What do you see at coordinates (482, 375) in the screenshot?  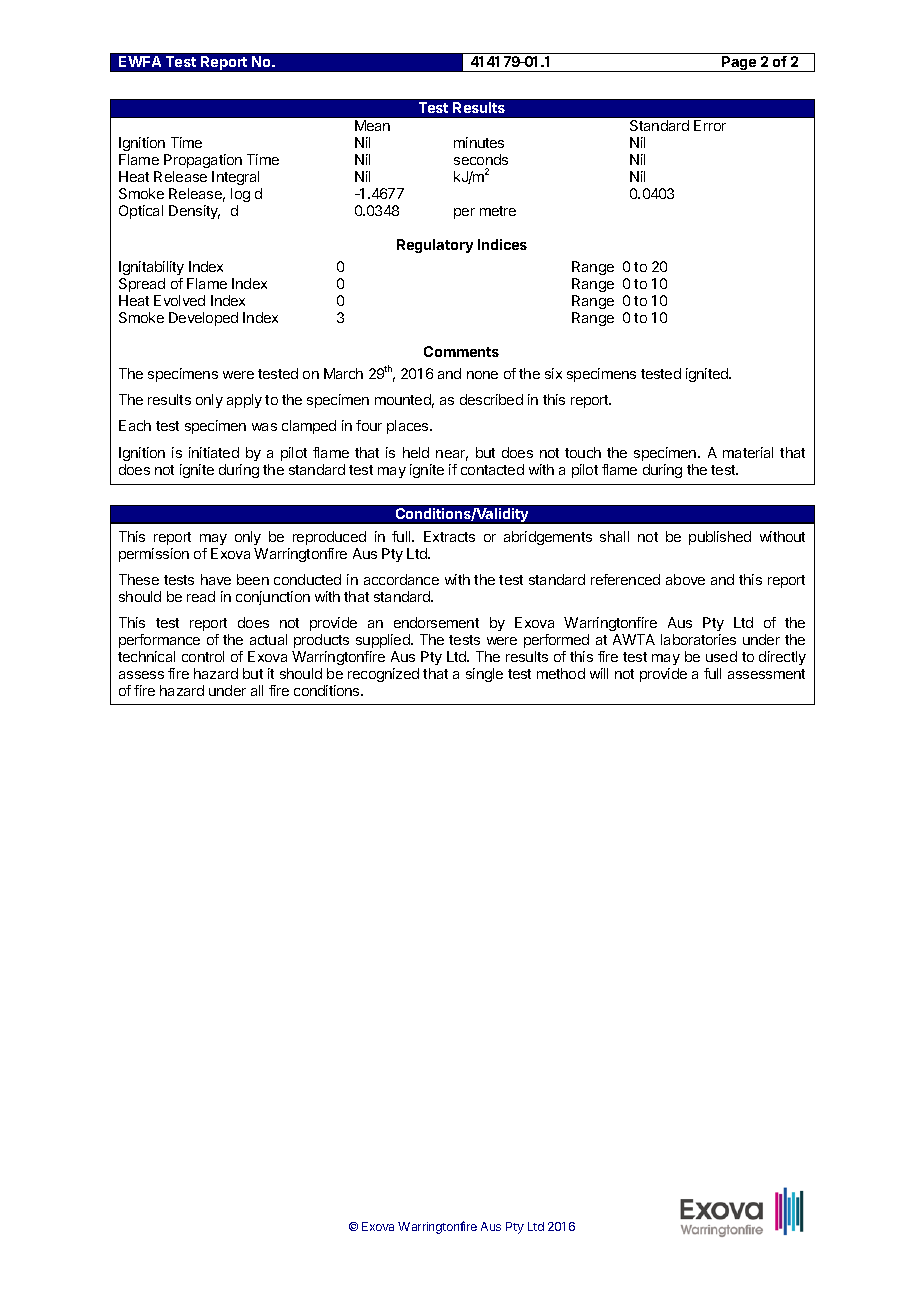 I see `none` at bounding box center [482, 375].
